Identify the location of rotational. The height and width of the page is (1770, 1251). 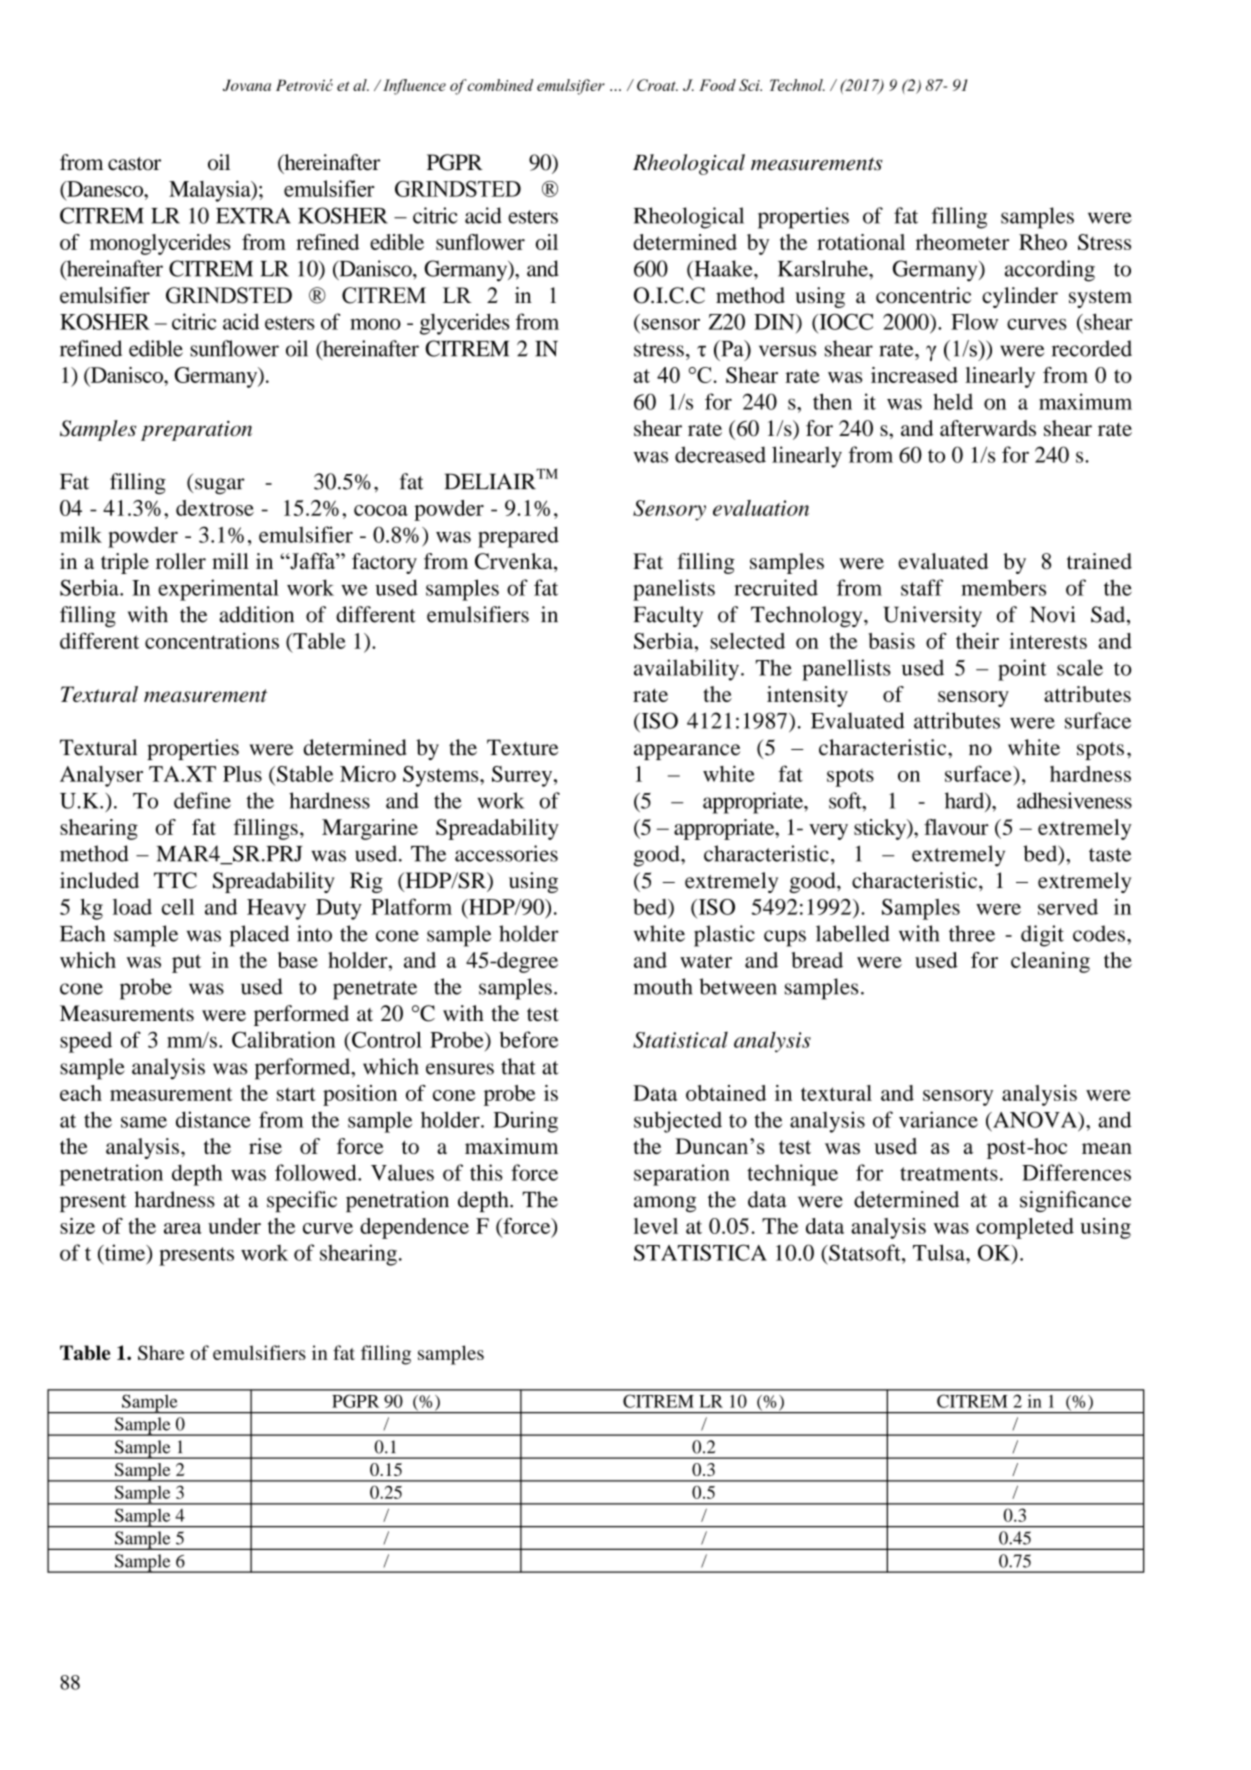
(861, 242).
